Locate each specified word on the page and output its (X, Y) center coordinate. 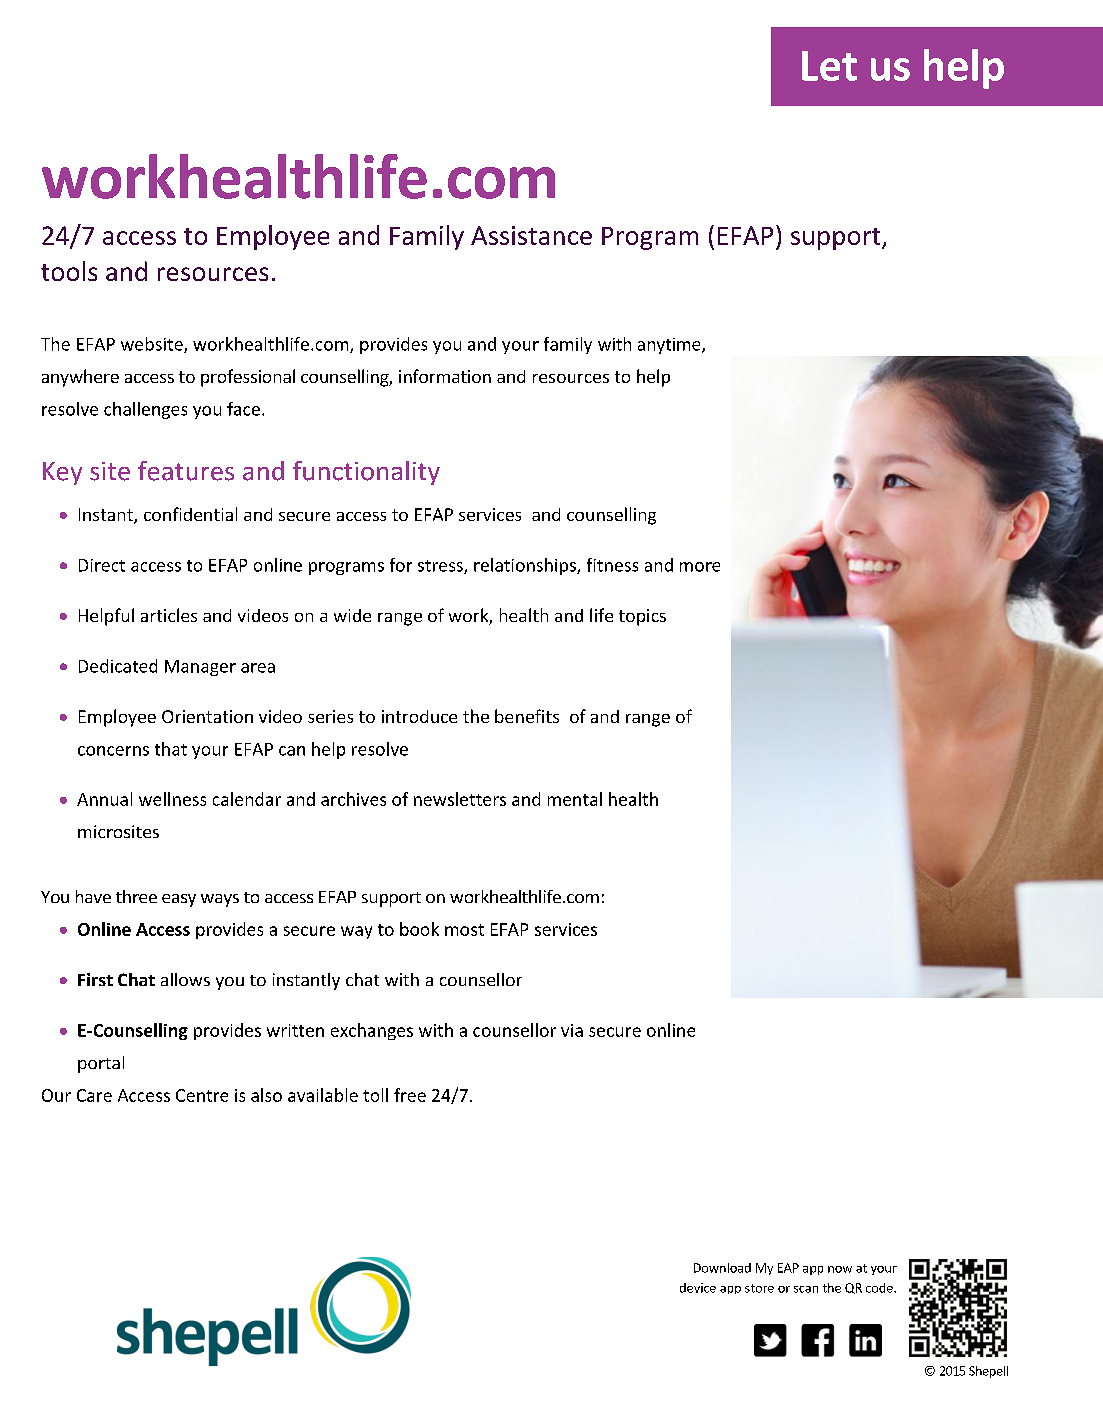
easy (179, 900)
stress (441, 567)
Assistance (531, 235)
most (464, 930)
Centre (202, 1095)
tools (69, 271)
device (698, 1288)
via (572, 1030)
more (700, 567)
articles (169, 615)
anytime (670, 346)
